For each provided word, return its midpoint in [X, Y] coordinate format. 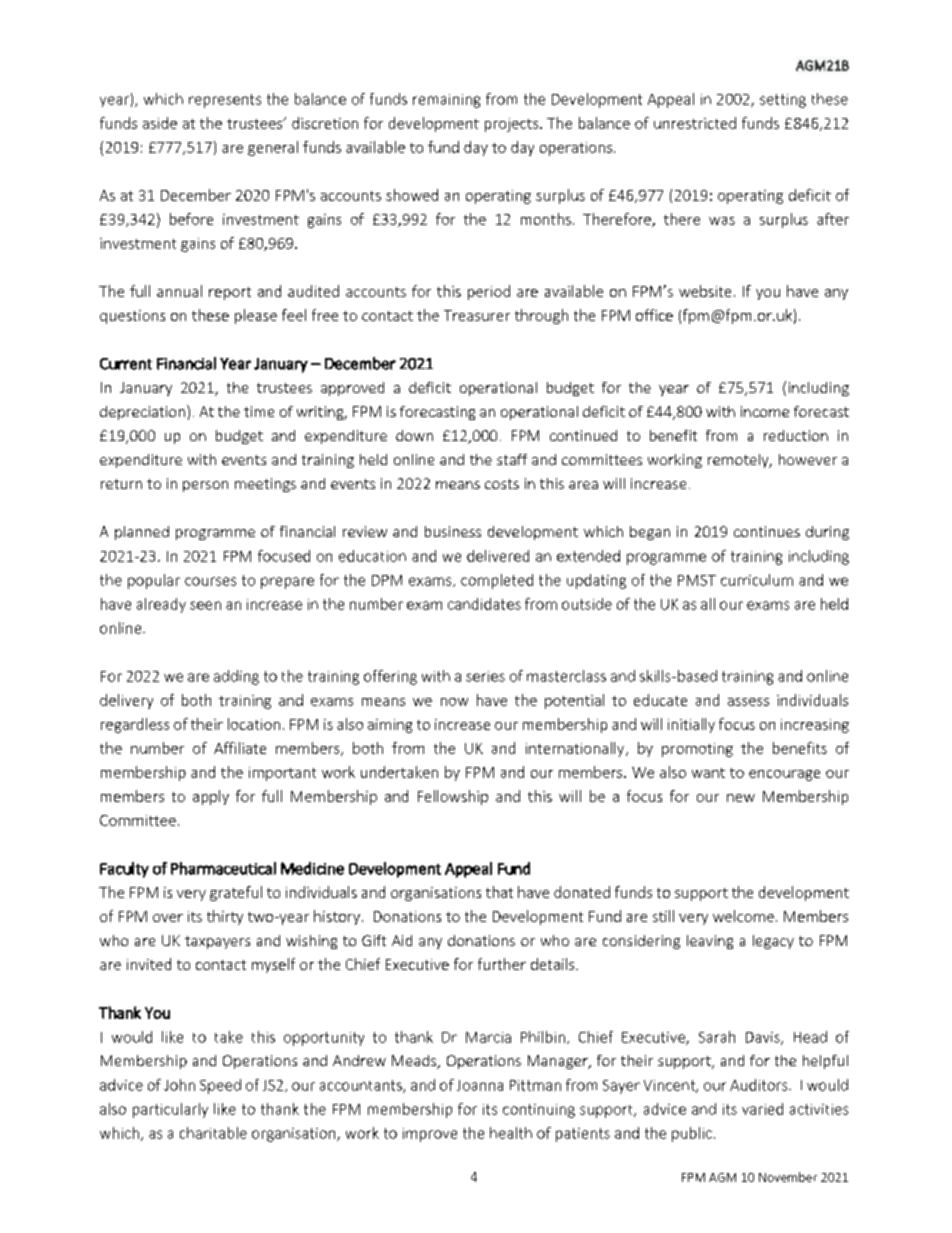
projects [513, 125]
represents [225, 101]
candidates [484, 604]
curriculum [757, 580]
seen [205, 605]
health [511, 1133]
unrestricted [695, 123]
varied [762, 1109]
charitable [213, 1133]
